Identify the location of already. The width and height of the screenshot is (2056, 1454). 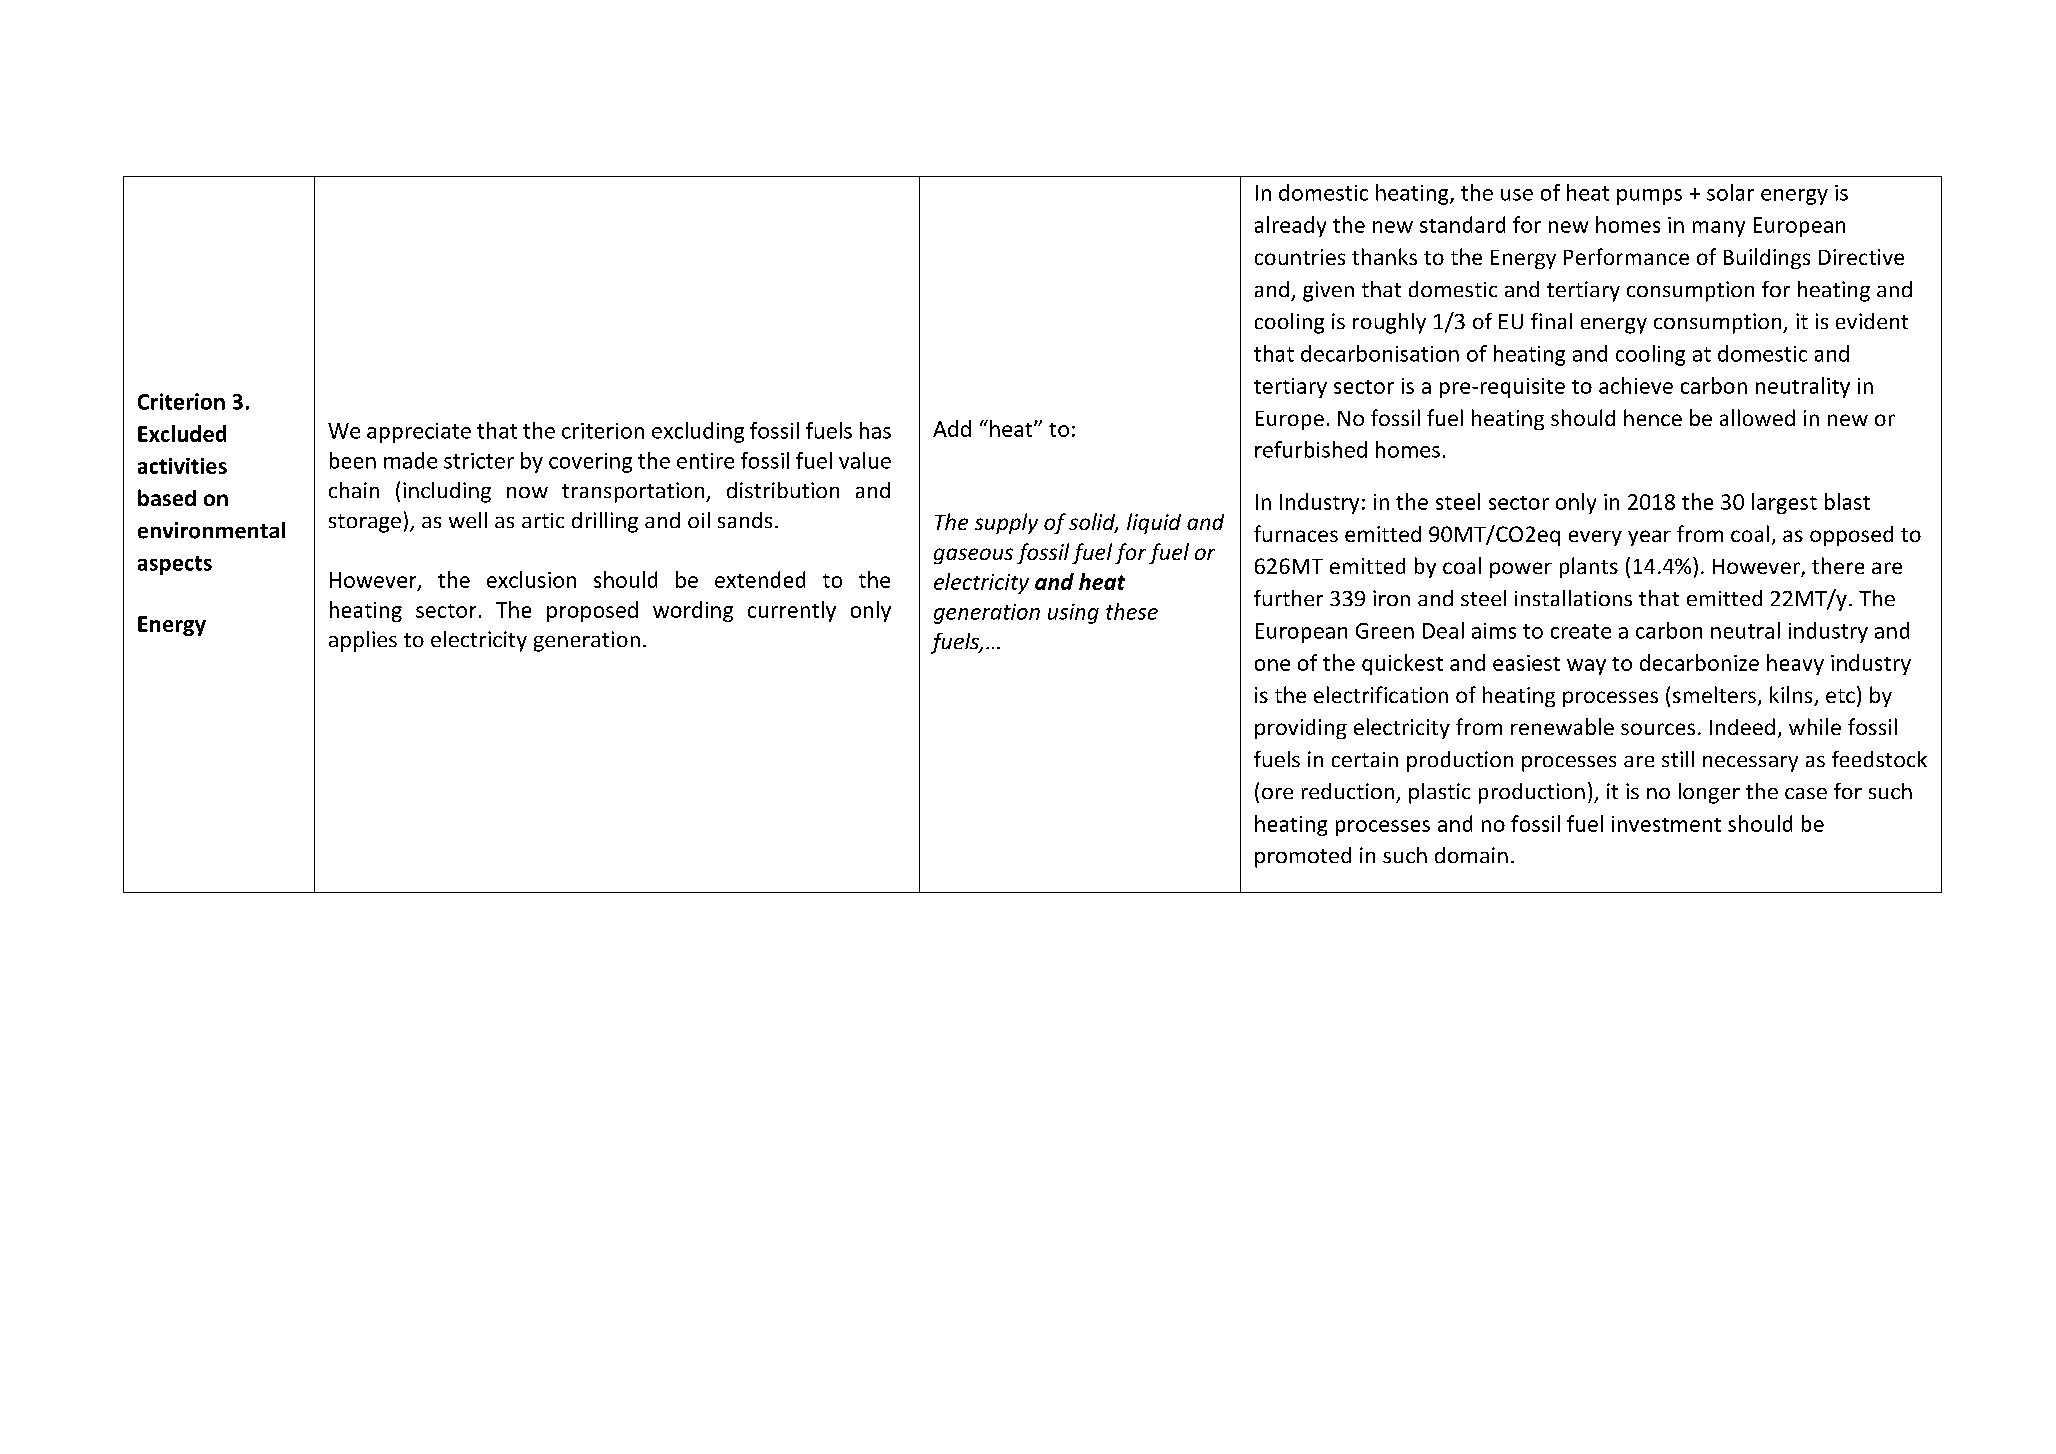
(1290, 226).
